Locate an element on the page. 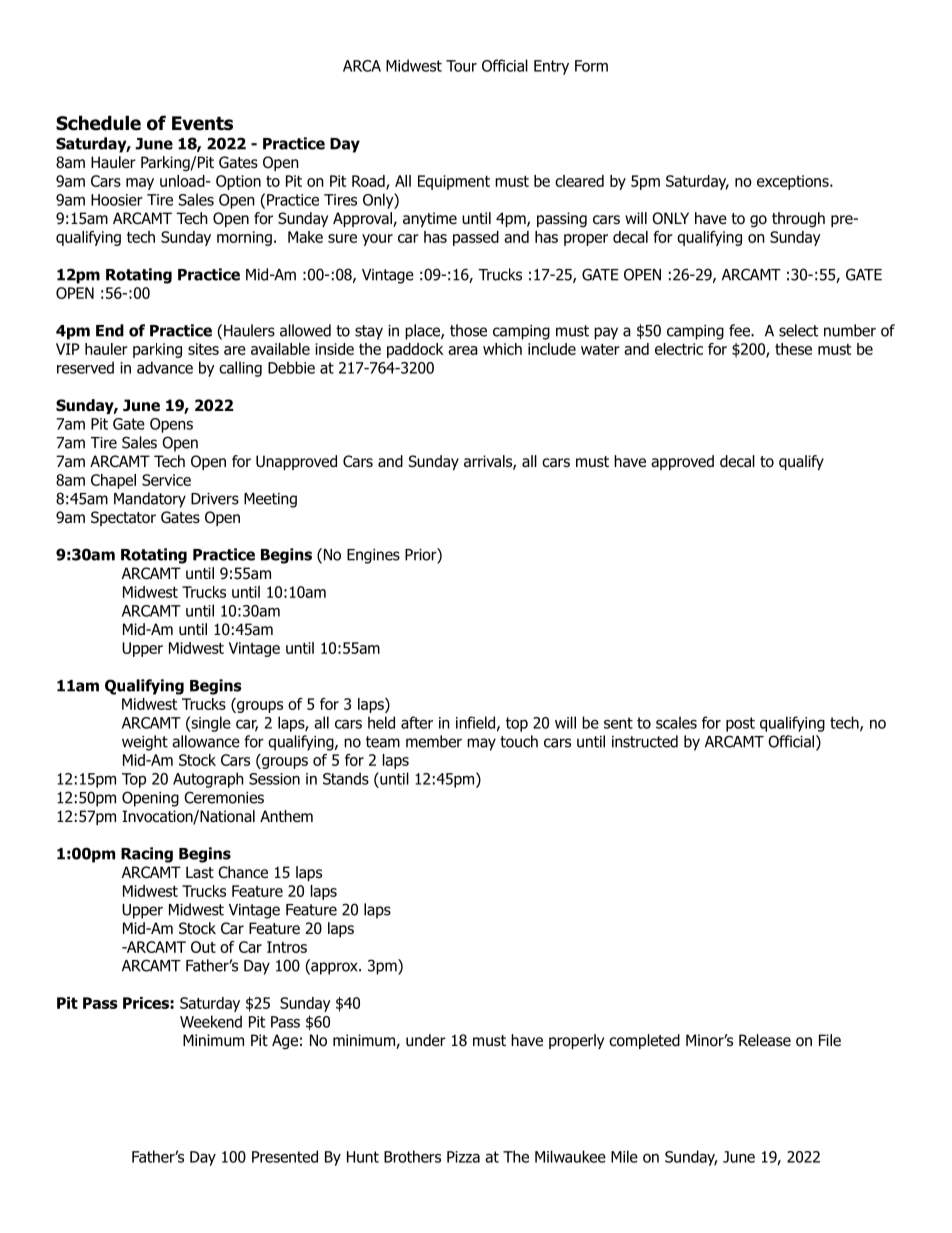  Events is located at coordinates (202, 123).
